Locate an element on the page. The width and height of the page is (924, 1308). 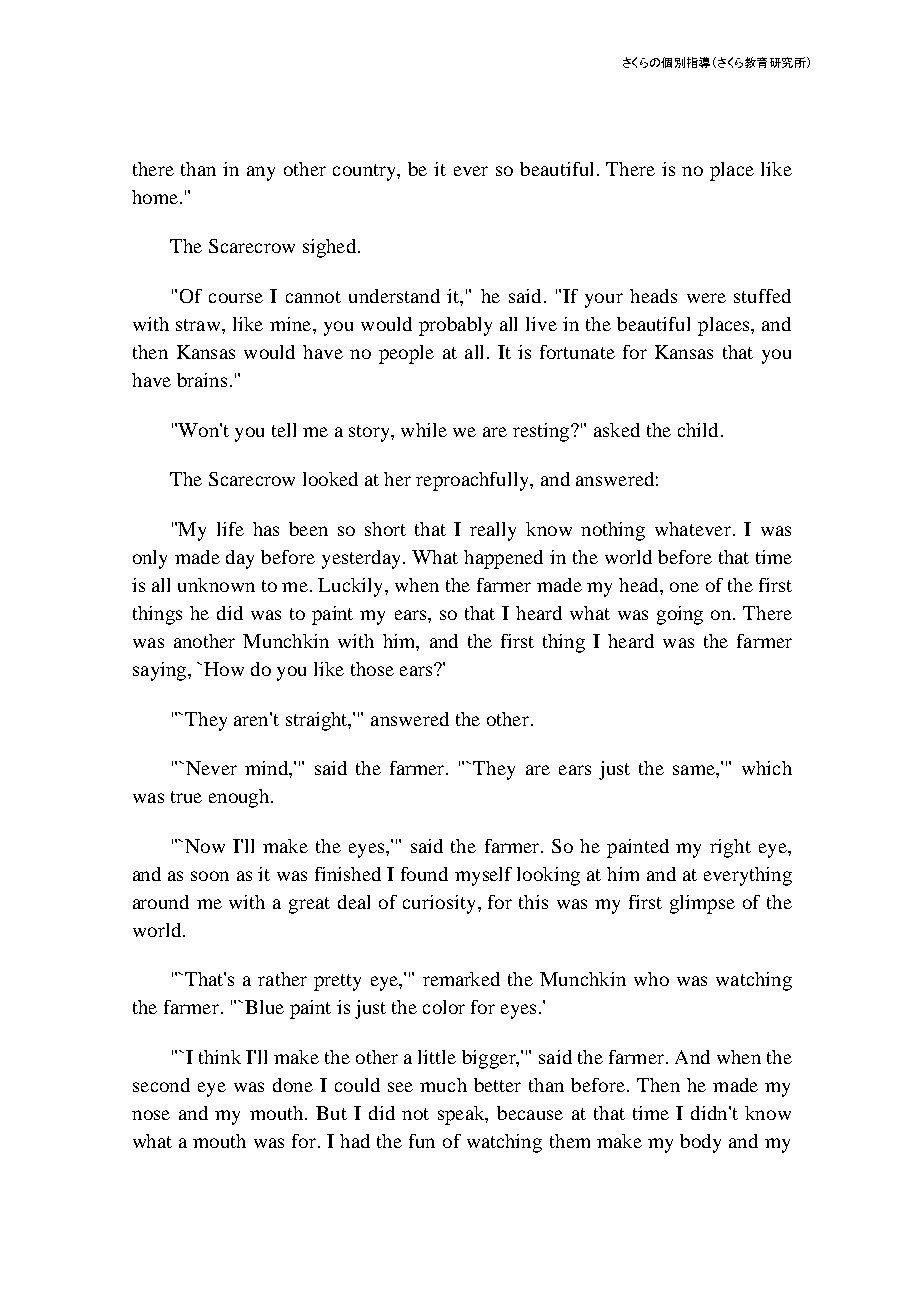
reproachfully is located at coordinates (473, 481).
